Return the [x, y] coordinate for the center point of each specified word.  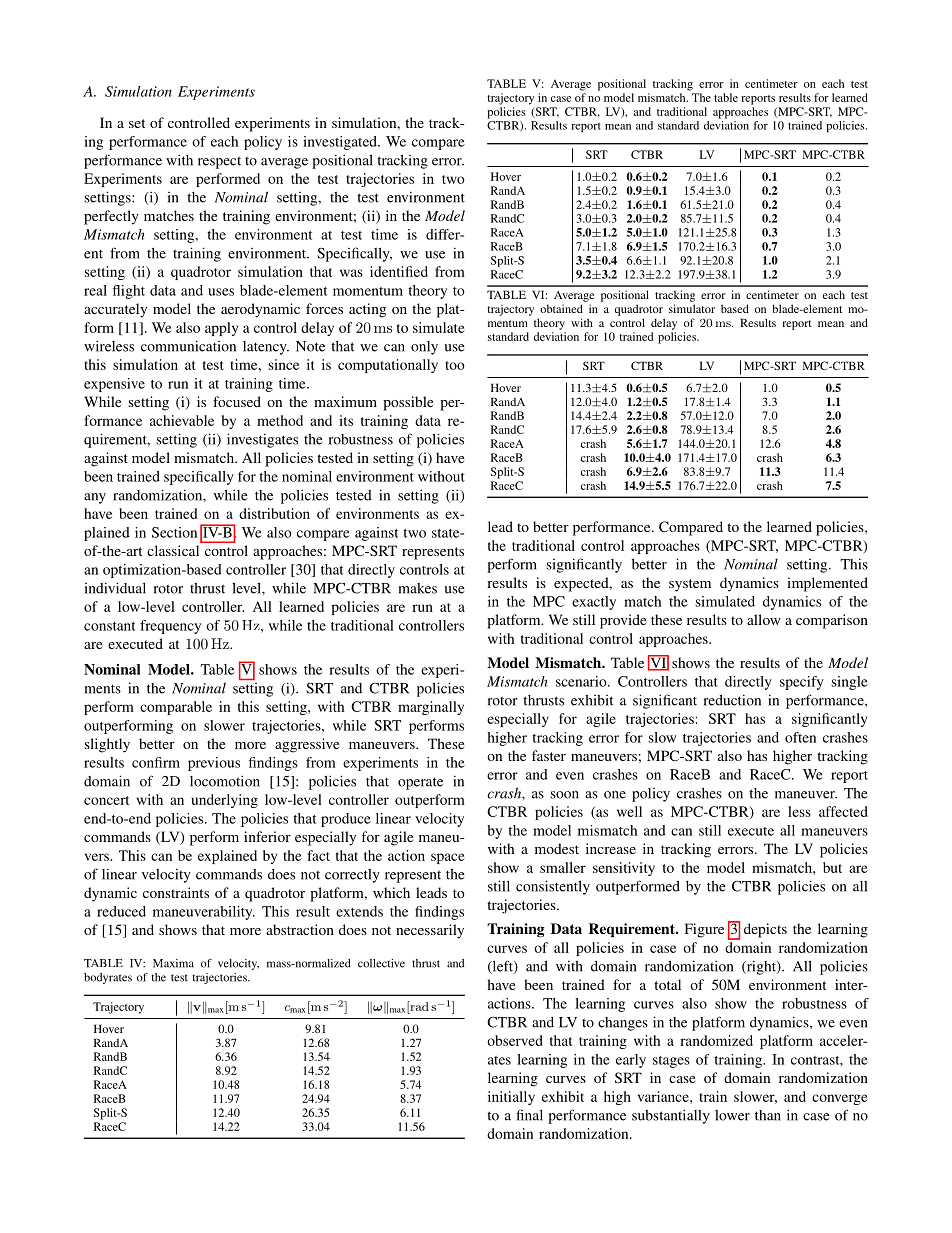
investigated [341, 143]
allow [764, 619]
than [768, 1115]
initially [511, 1098]
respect [219, 162]
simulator [692, 308]
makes [417, 588]
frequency [170, 627]
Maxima [173, 963]
